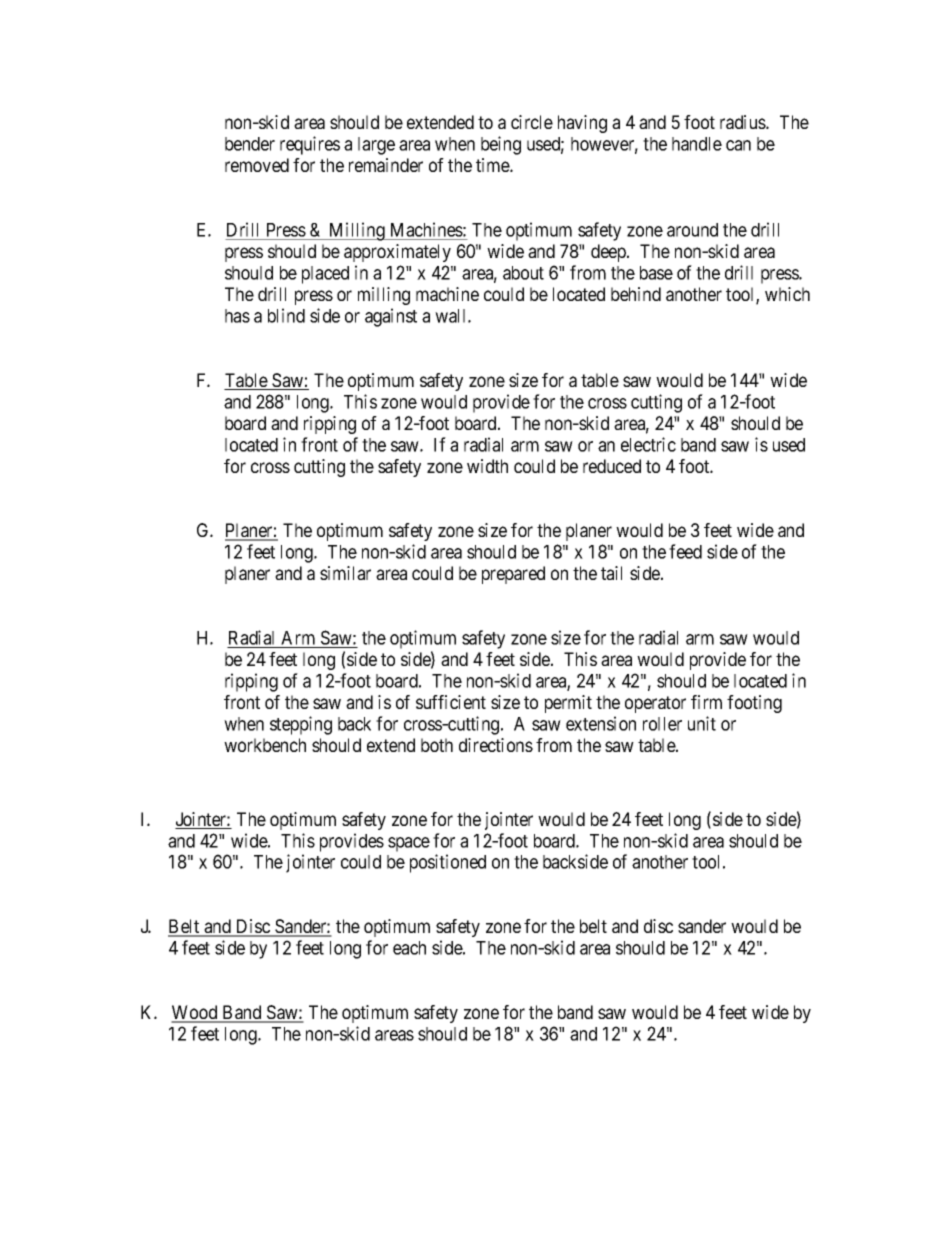 This page has height=1233, width=952. What do you see at coordinates (409, 948) in the page?
I see `each` at bounding box center [409, 948].
